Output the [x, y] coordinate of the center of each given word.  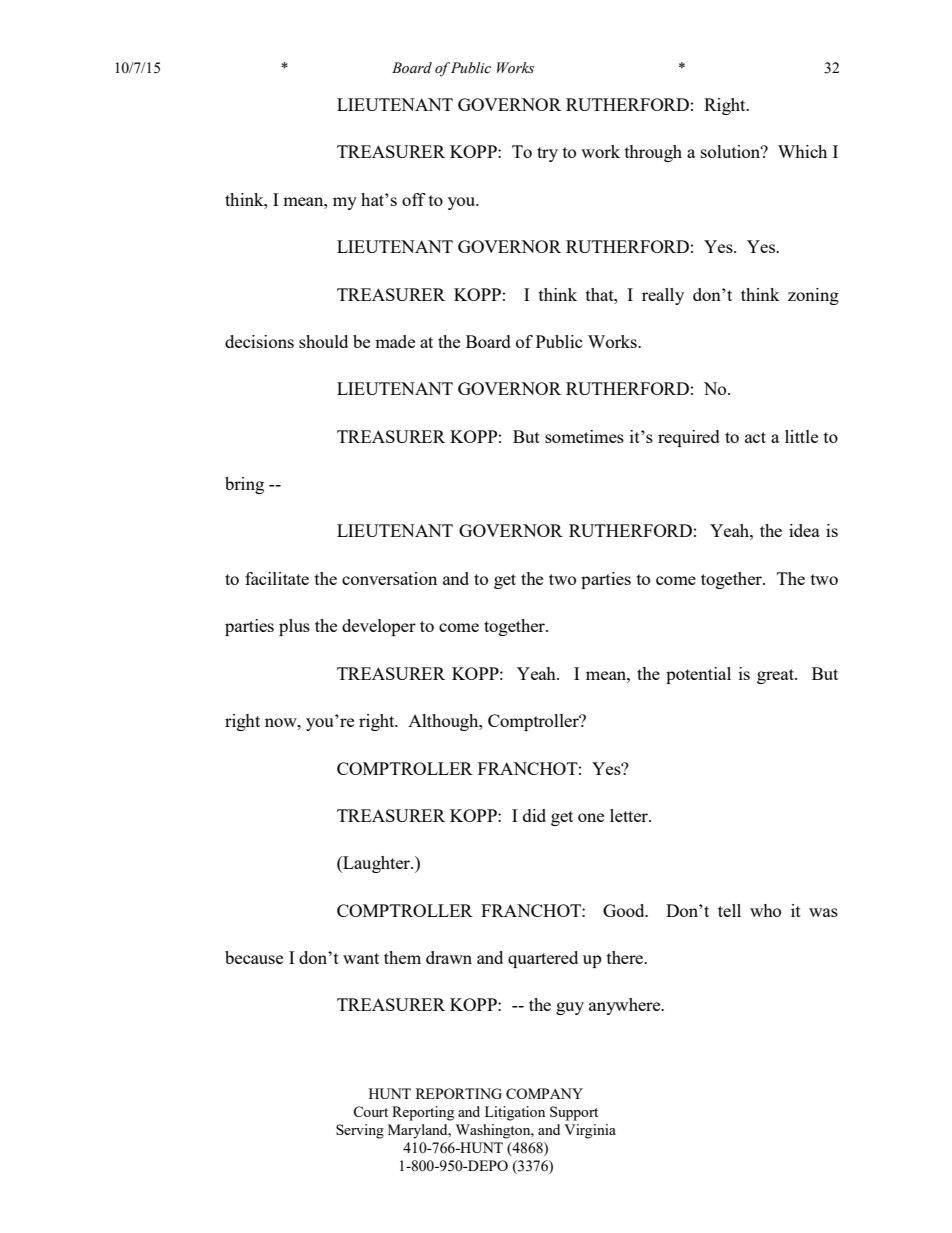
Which [802, 151]
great [776, 676]
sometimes [584, 436]
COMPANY [544, 1093]
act [755, 437]
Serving [360, 1131]
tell [729, 910]
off [414, 199]
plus [294, 627]
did [534, 815]
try [547, 154]
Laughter [376, 864]
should [323, 341]
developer [379, 627]
